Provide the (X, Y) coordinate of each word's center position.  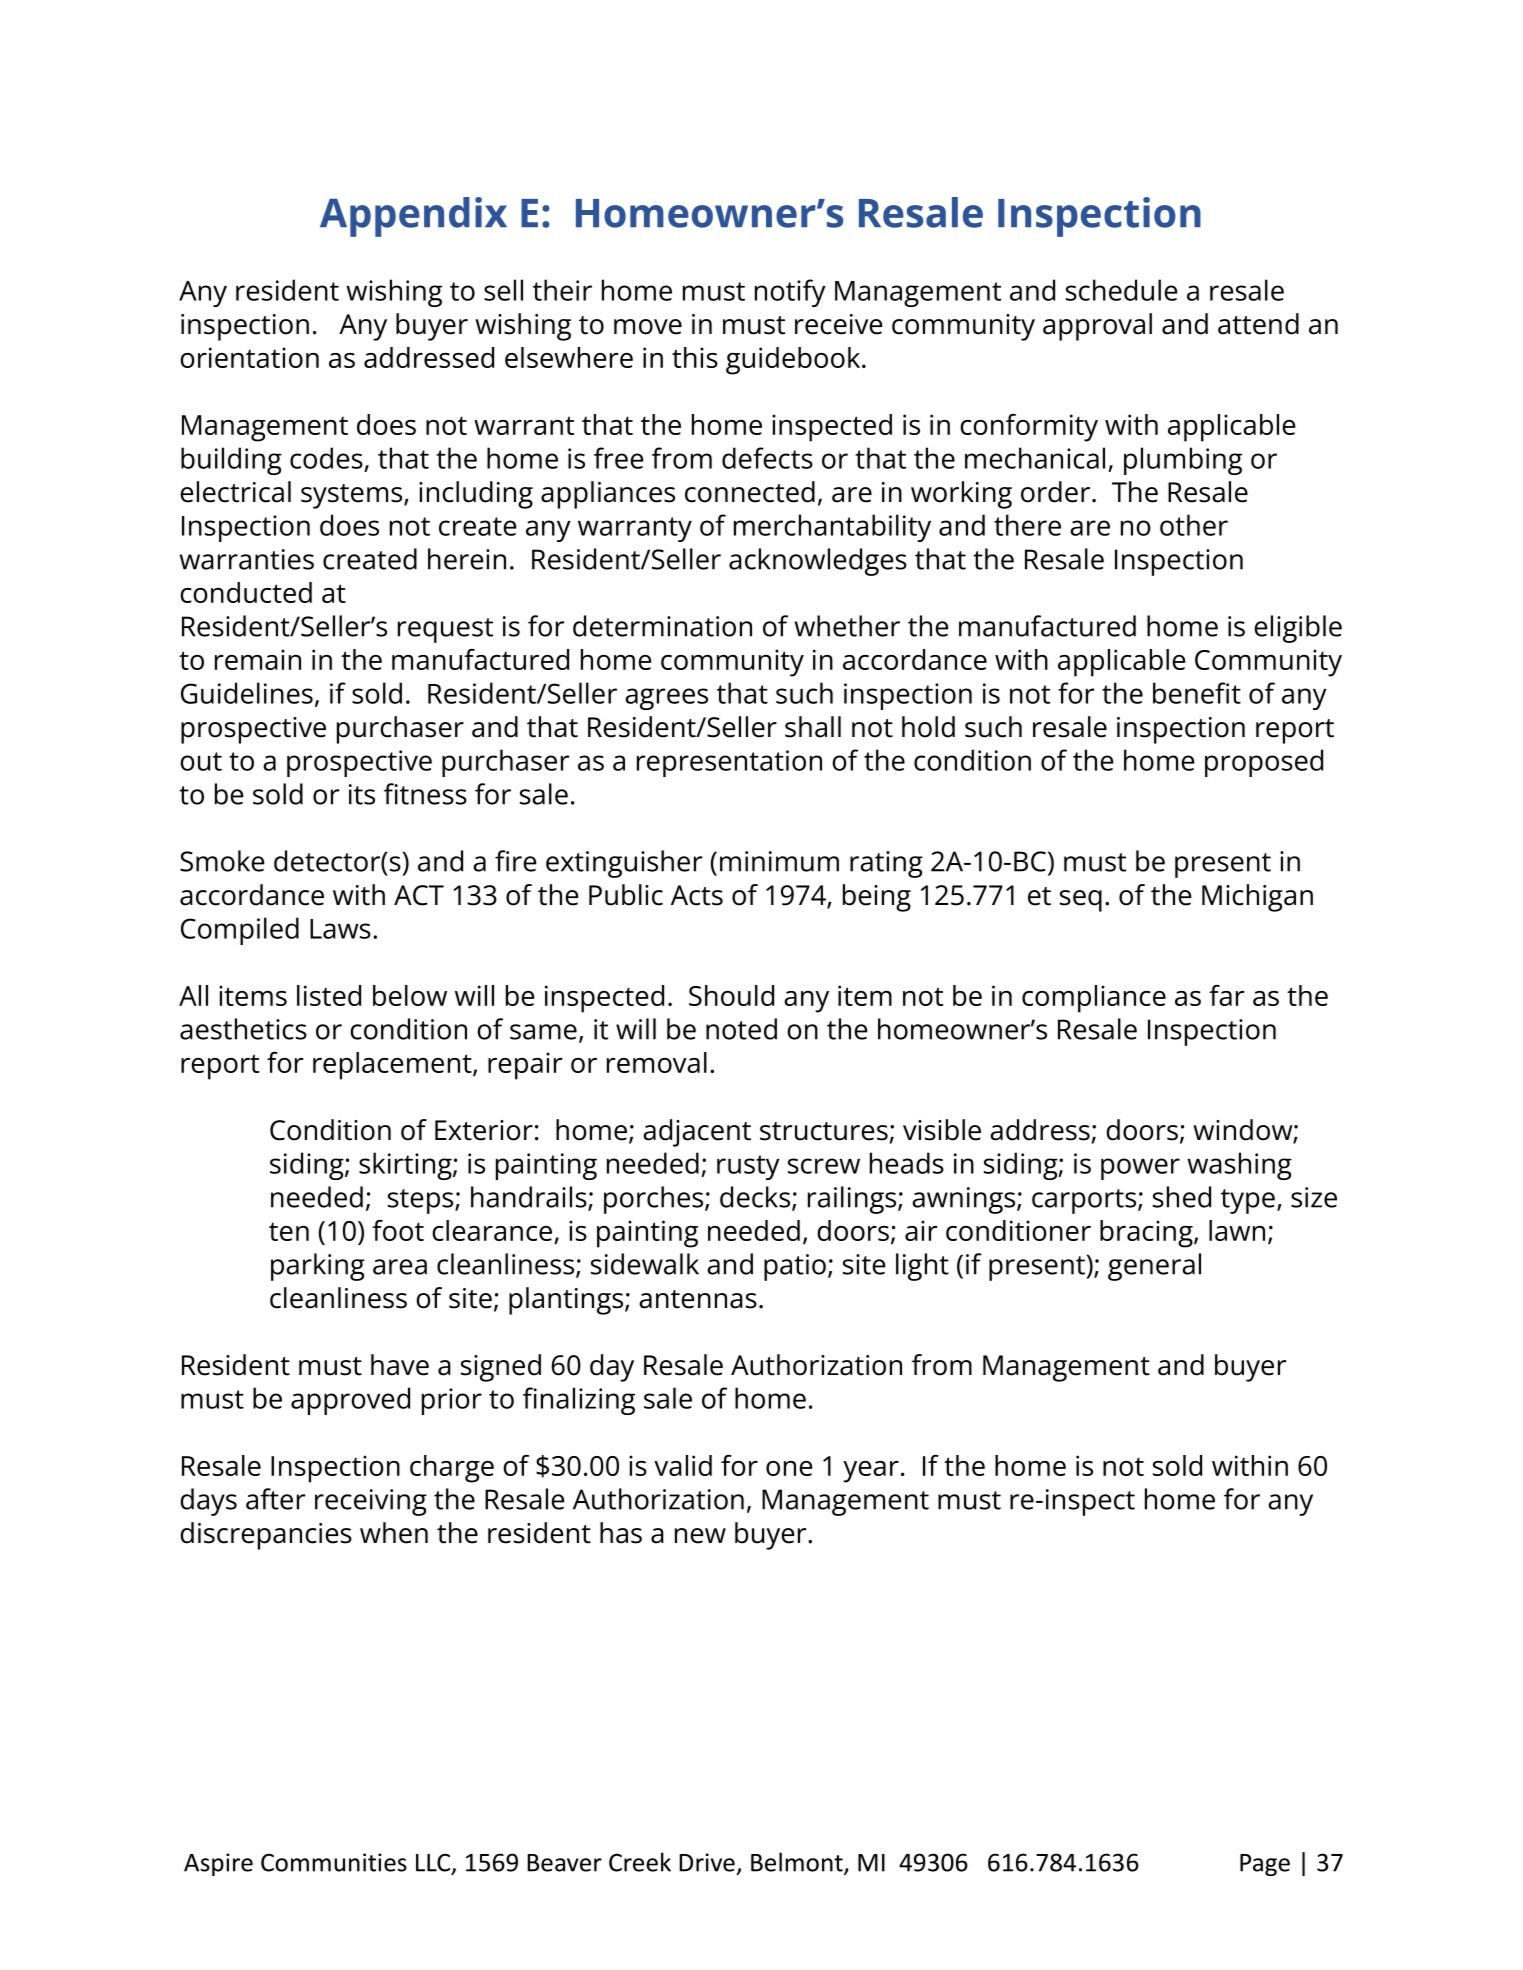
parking (318, 1267)
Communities (334, 1862)
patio (795, 1267)
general (1154, 1267)
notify (790, 293)
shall (813, 727)
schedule (1121, 290)
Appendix (413, 217)
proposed (1264, 763)
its (362, 794)
